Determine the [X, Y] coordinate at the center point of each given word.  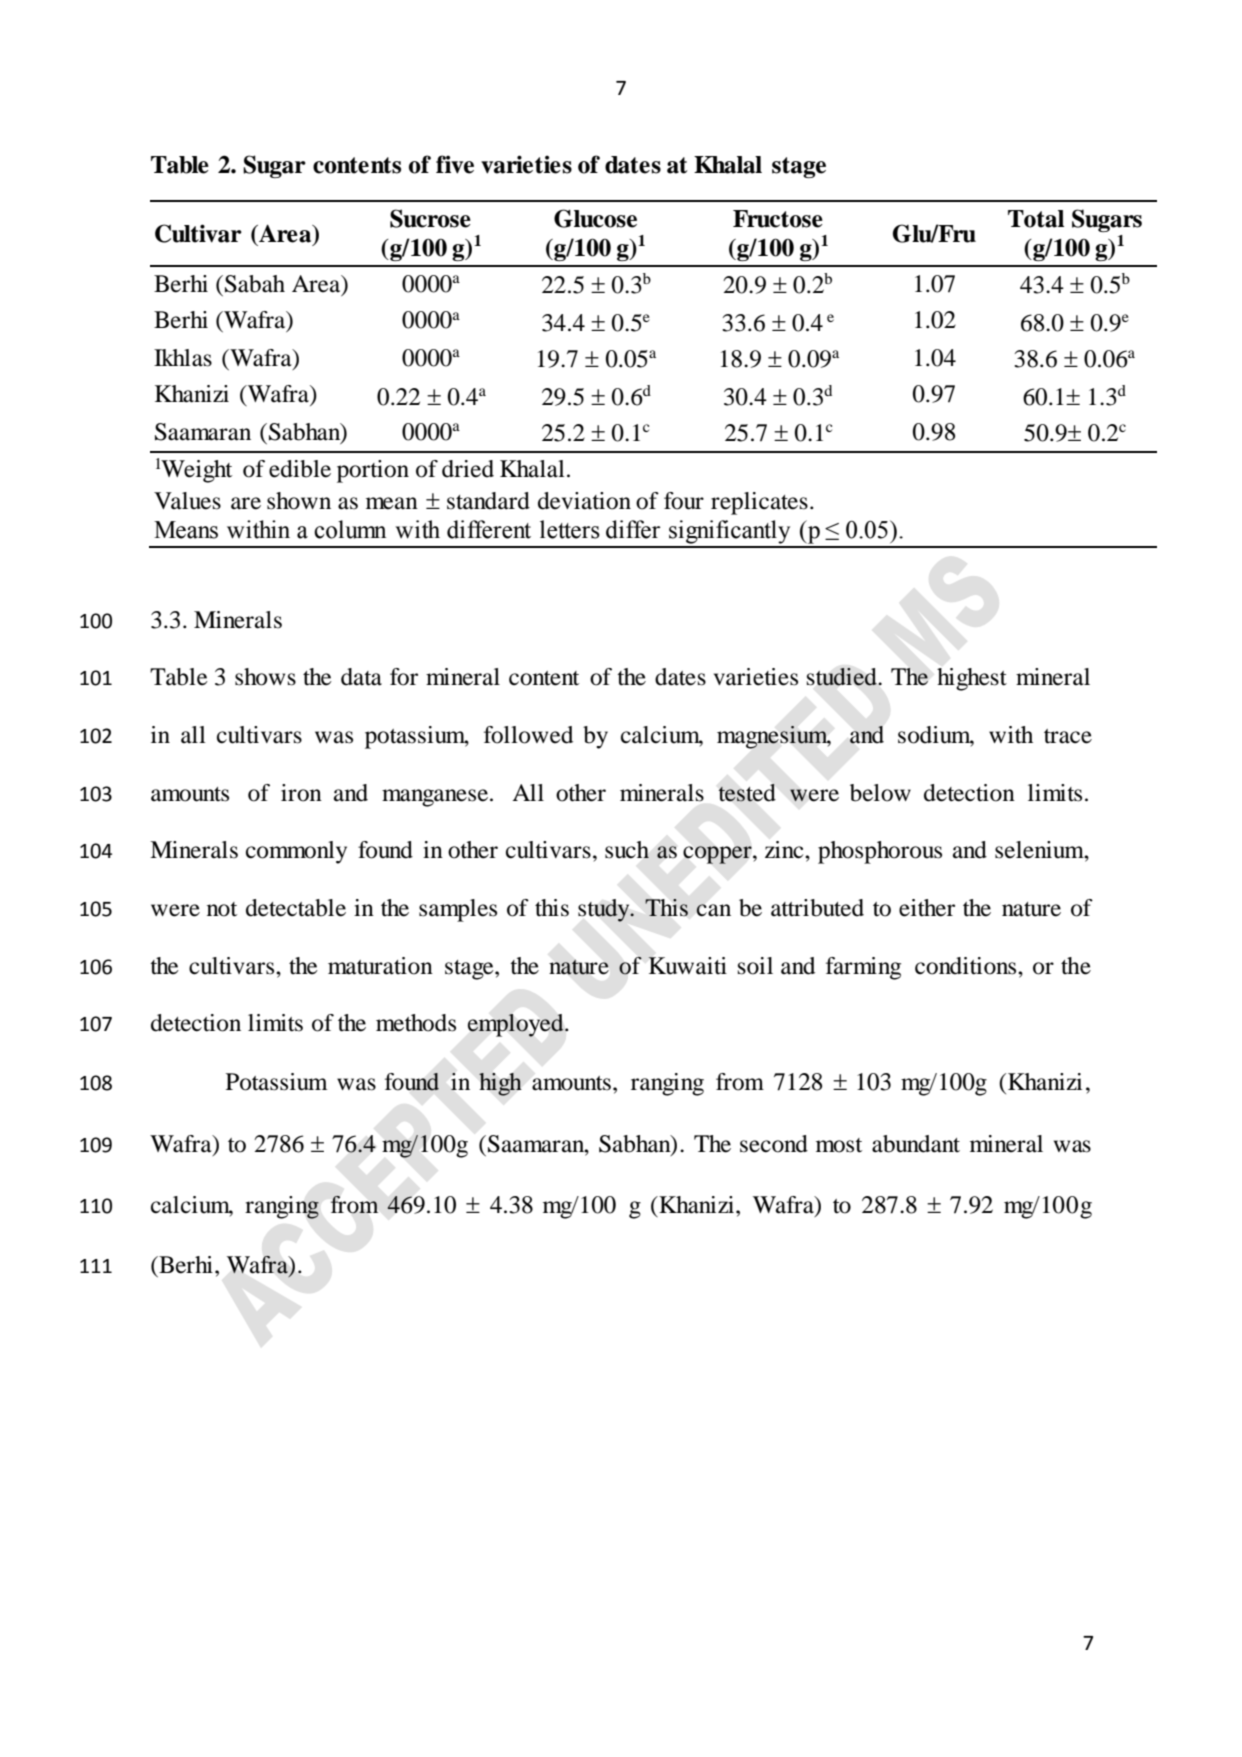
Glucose [595, 218]
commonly [296, 852]
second [774, 1144]
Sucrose [430, 218]
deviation [584, 501]
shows [265, 677]
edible [300, 469]
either [927, 908]
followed [528, 735]
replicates [759, 503]
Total [1036, 219]
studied [843, 677]
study [605, 910]
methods [416, 1023]
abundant [916, 1144]
